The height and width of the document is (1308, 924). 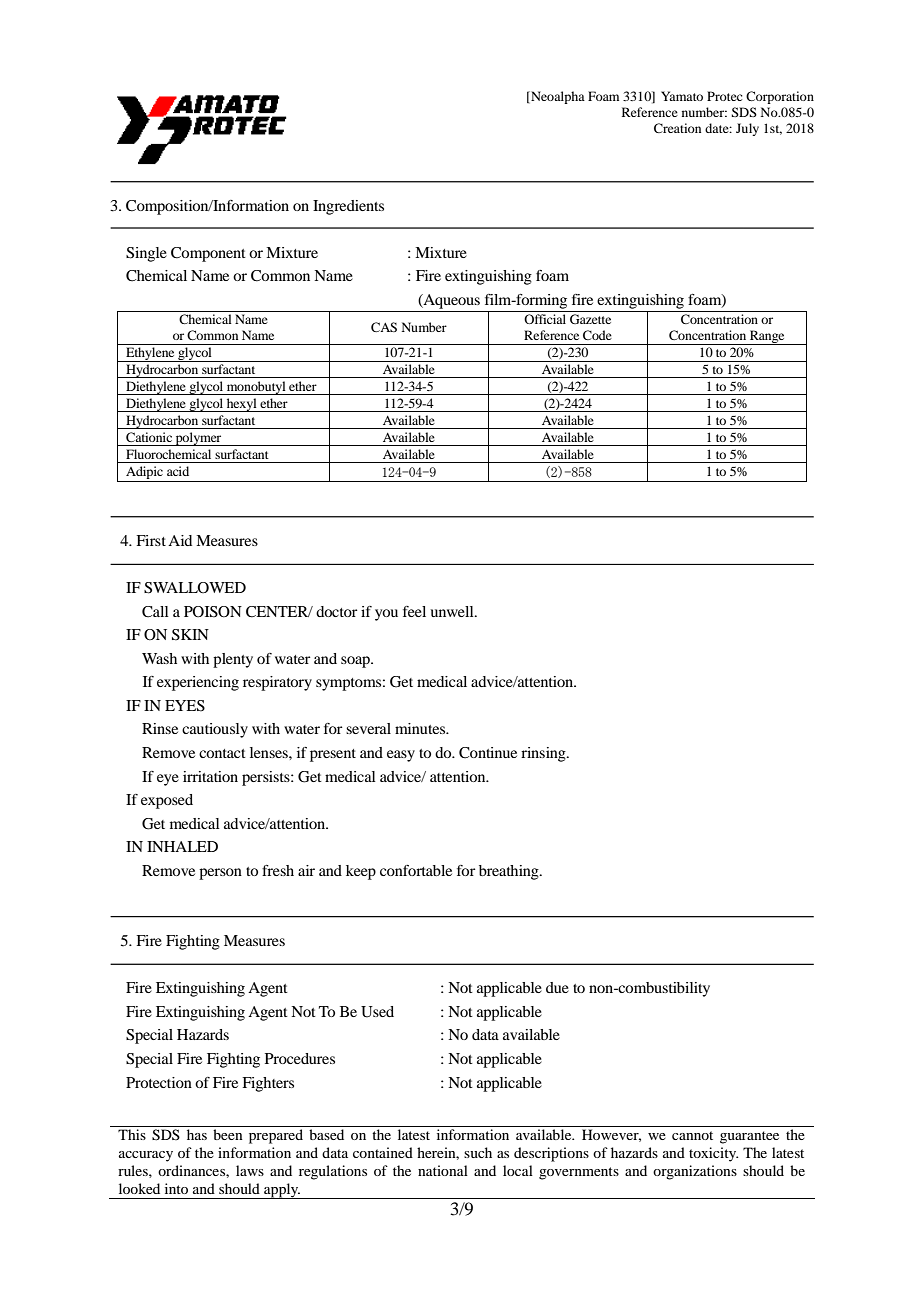 I want to click on confortable, so click(x=416, y=870).
